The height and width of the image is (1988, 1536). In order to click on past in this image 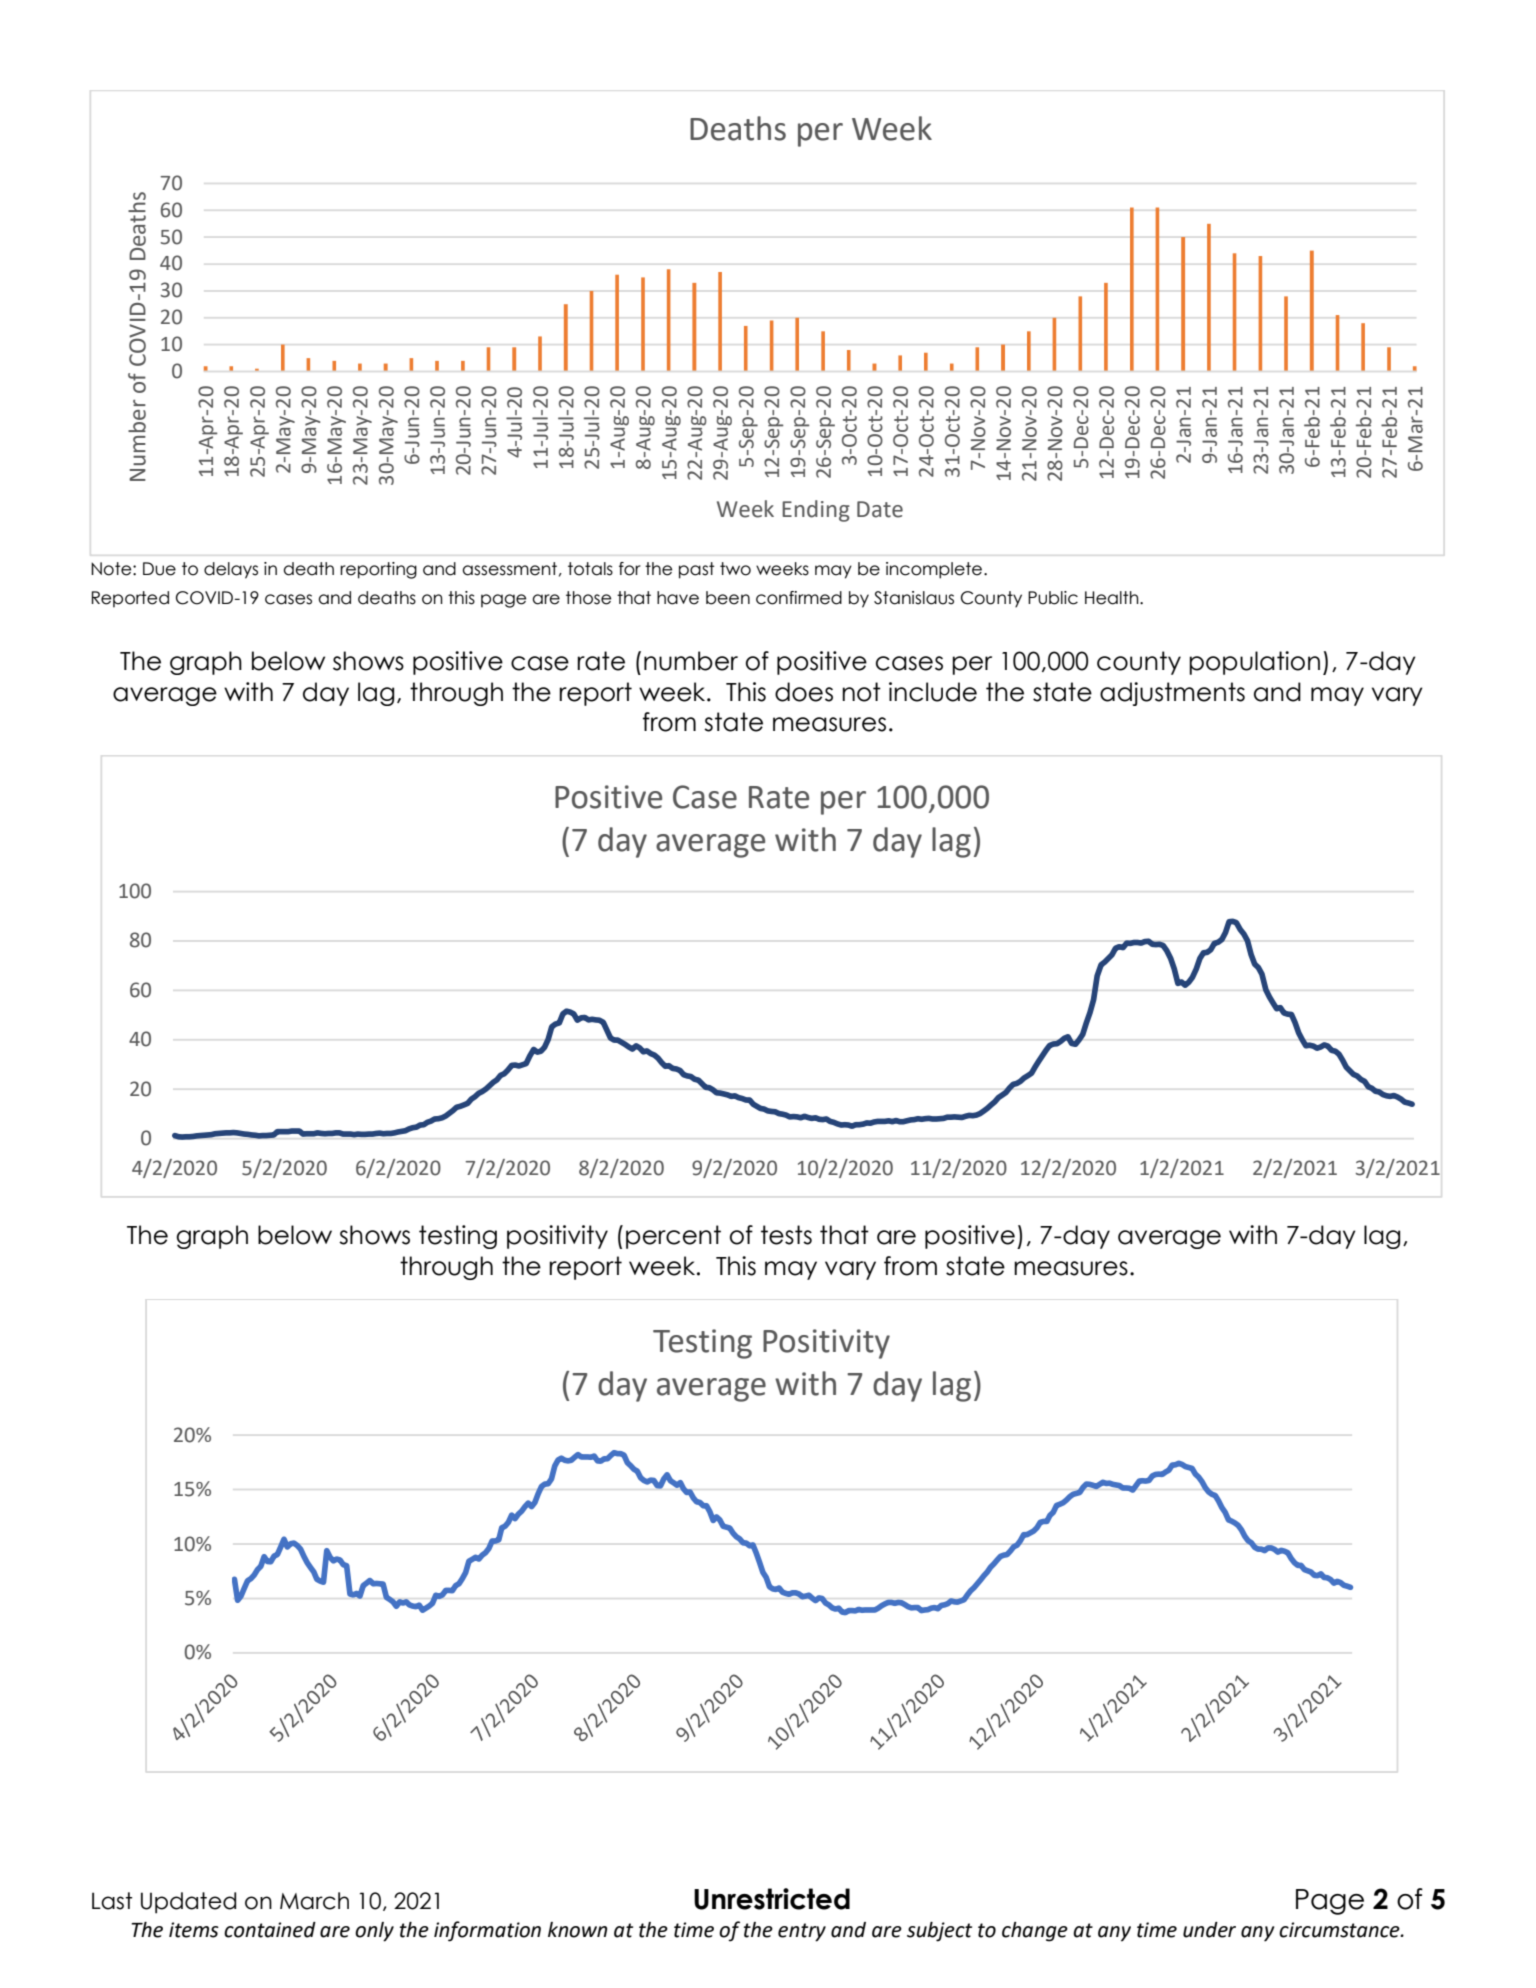, I will do `click(697, 570)`.
